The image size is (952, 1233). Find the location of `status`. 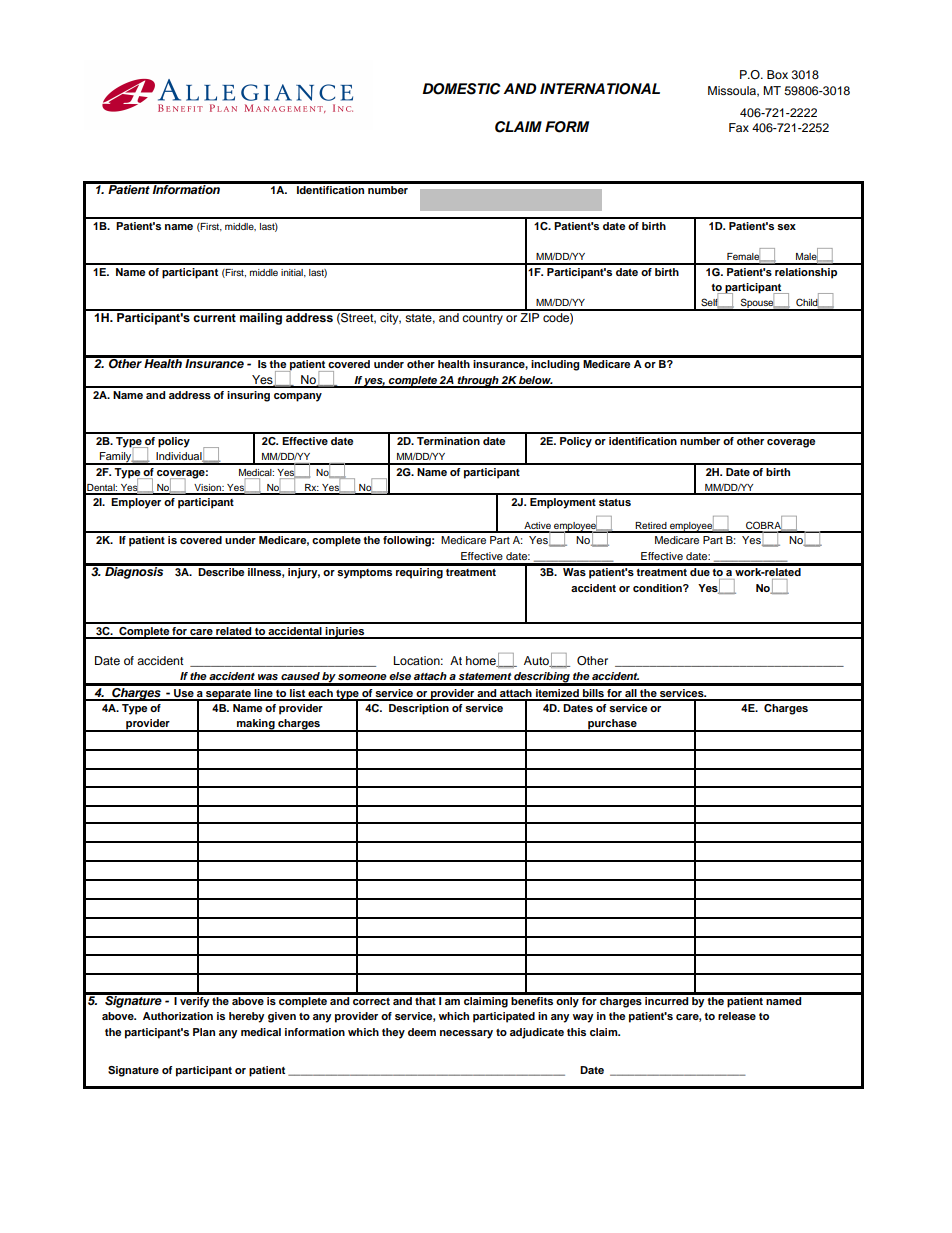

status is located at coordinates (615, 502).
